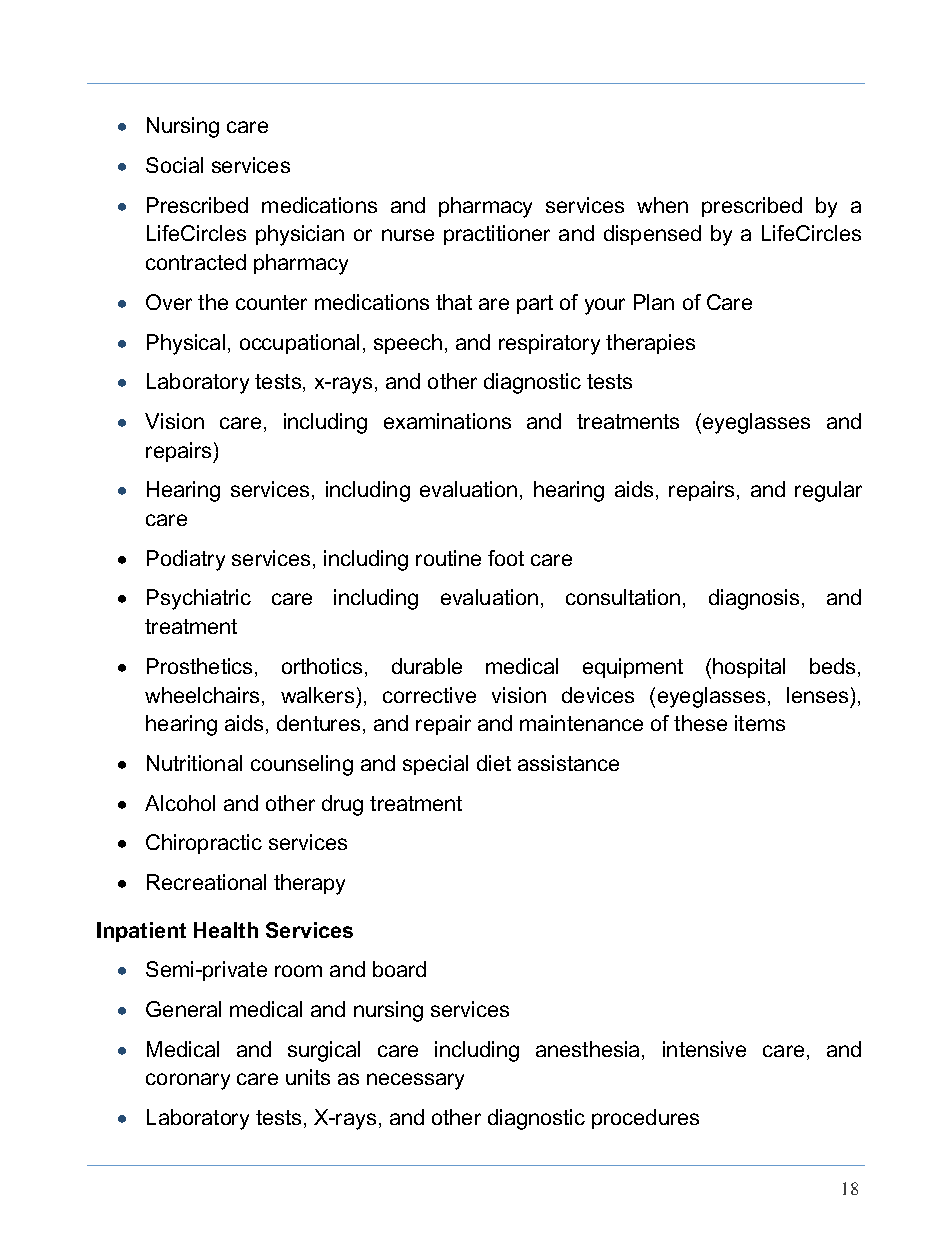 Image resolution: width=952 pixels, height=1233 pixels. What do you see at coordinates (704, 1049) in the screenshot?
I see `intensive` at bounding box center [704, 1049].
